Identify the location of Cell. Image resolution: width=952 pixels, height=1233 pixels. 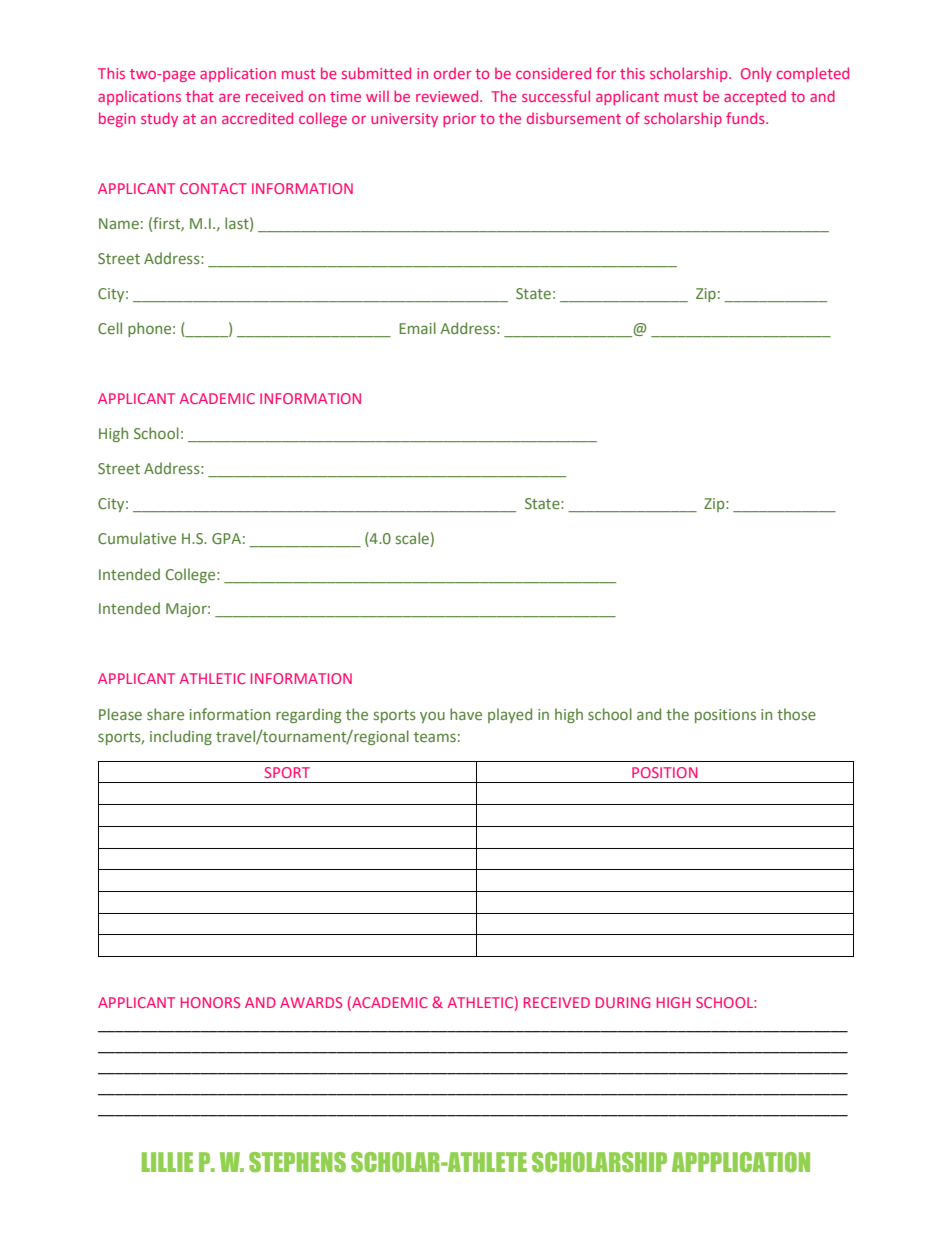
(110, 328).
